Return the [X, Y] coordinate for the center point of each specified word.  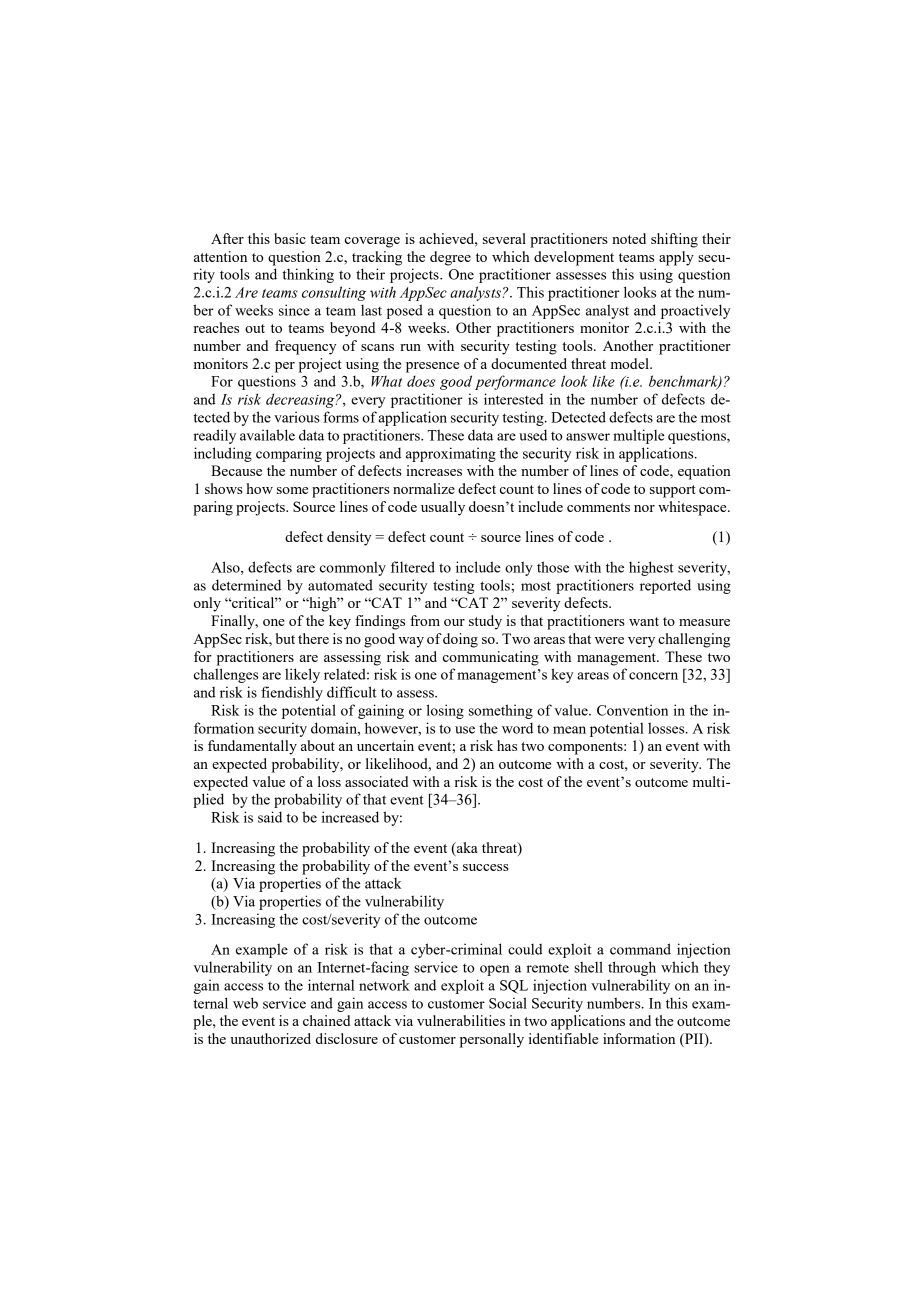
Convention [632, 710]
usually [443, 508]
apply [676, 258]
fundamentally [252, 747]
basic [290, 238]
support [673, 491]
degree [450, 258]
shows [224, 488]
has [507, 745]
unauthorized [270, 1038]
